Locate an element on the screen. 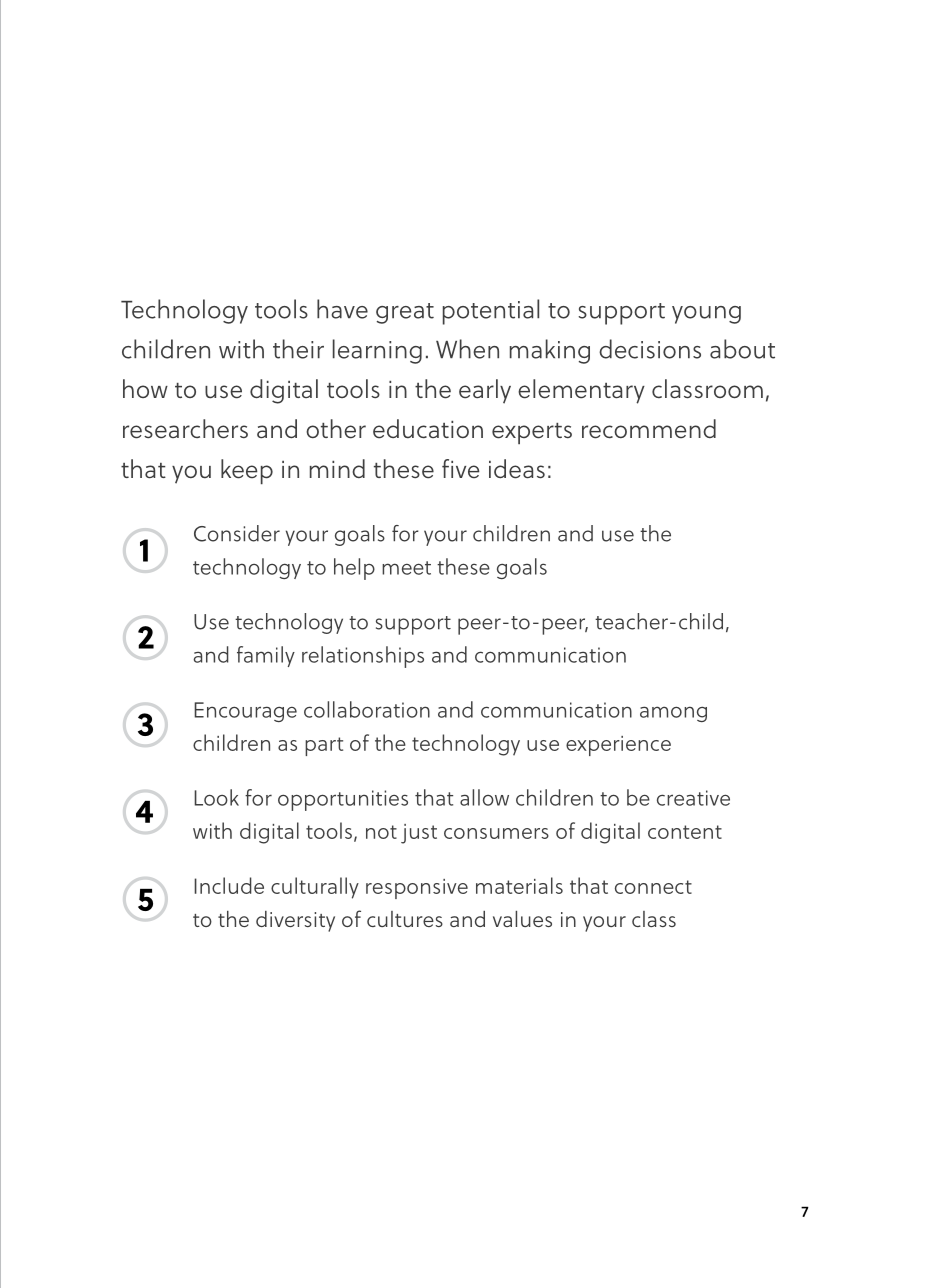 This screenshot has height=1288, width=928. meet is located at coordinates (406, 568).
